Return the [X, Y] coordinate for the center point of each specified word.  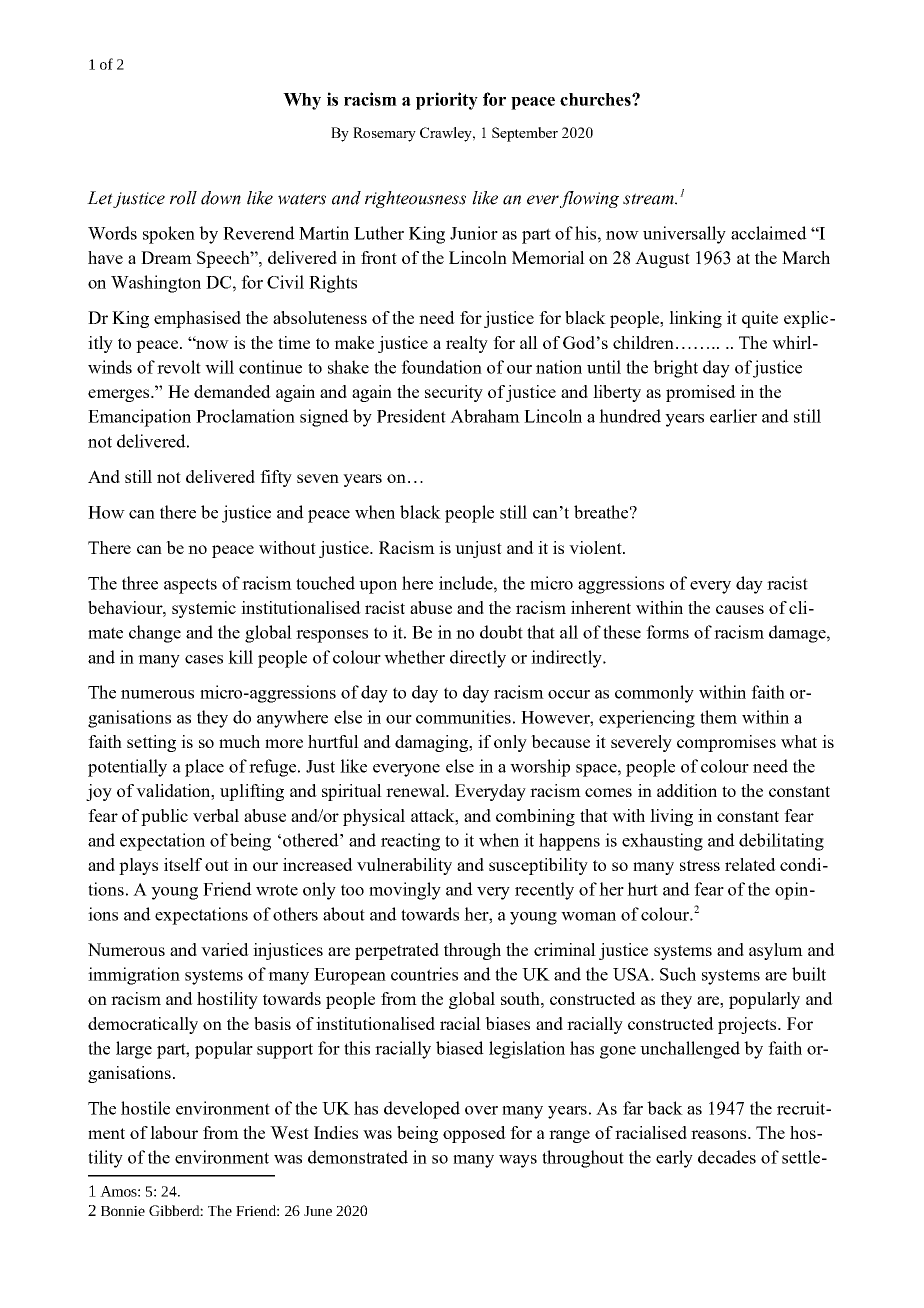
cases [204, 659]
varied [225, 949]
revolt [179, 367]
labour [174, 1132]
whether [414, 657]
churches [596, 99]
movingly [405, 891]
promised [701, 393]
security [454, 393]
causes [740, 609]
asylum [776, 951]
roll [183, 198]
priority [447, 101]
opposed [474, 1134]
